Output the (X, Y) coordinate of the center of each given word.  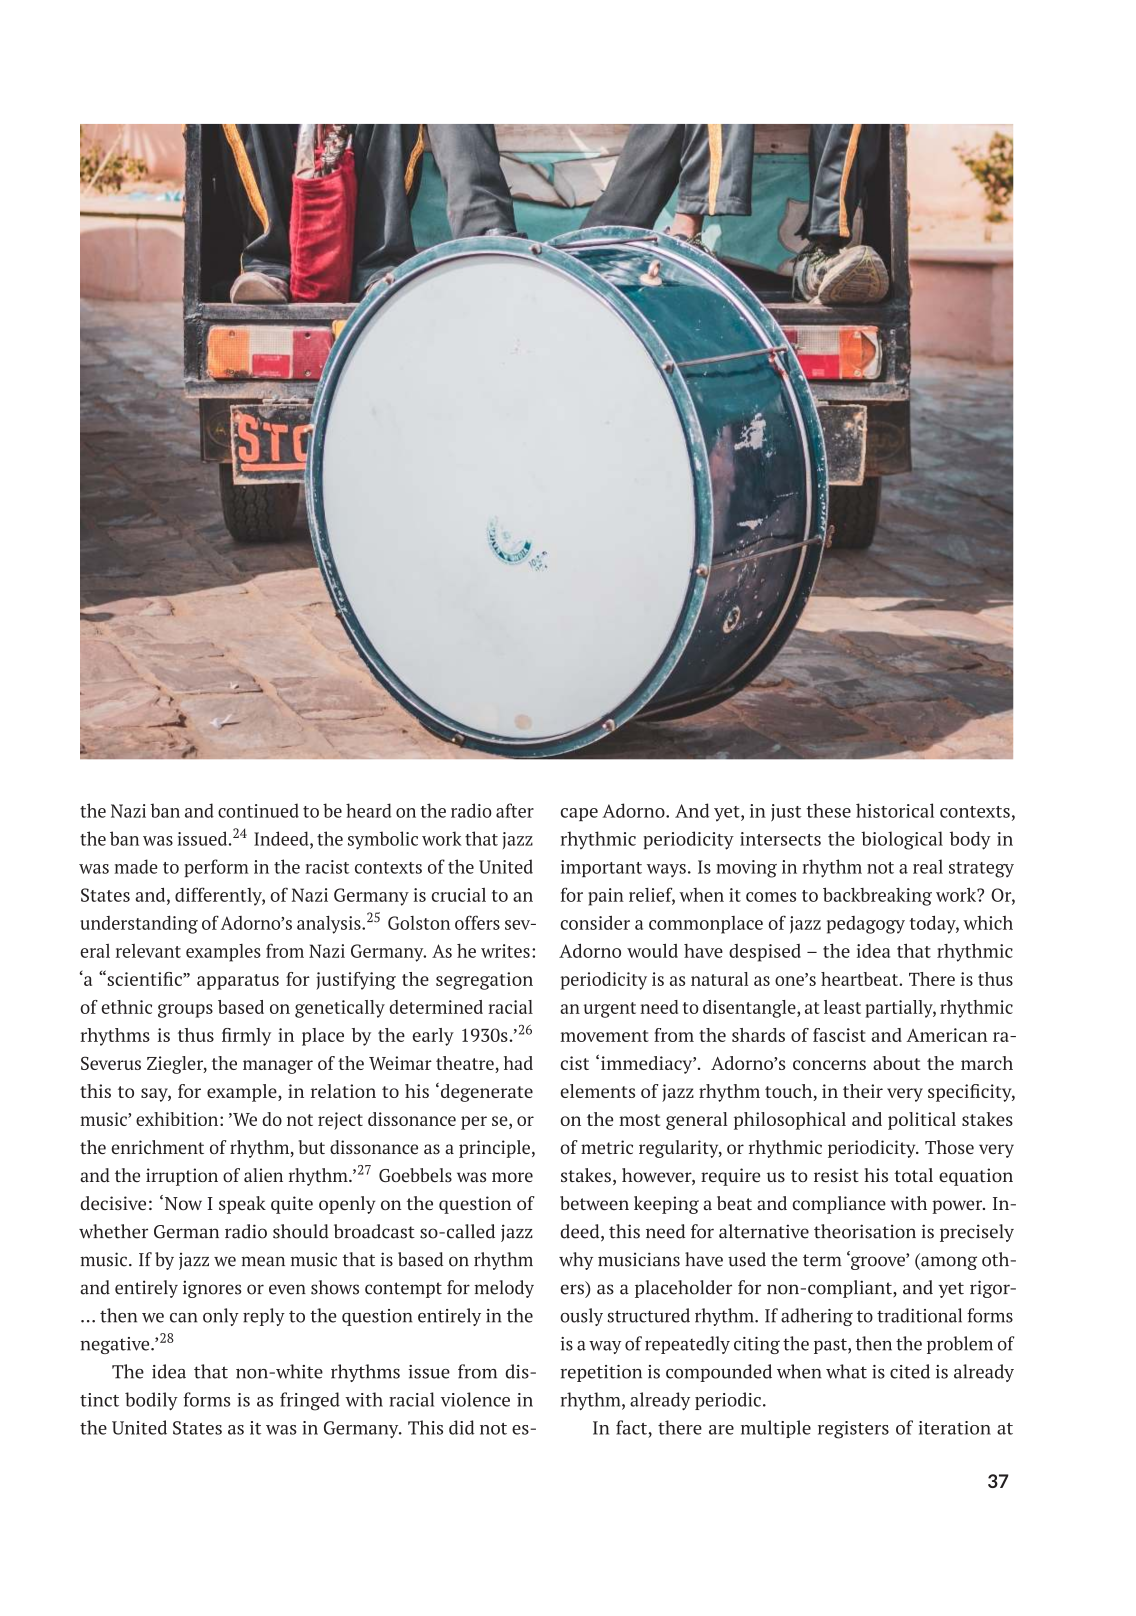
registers (853, 1430)
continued (258, 810)
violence (475, 1399)
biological (902, 840)
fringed (310, 1401)
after (515, 810)
